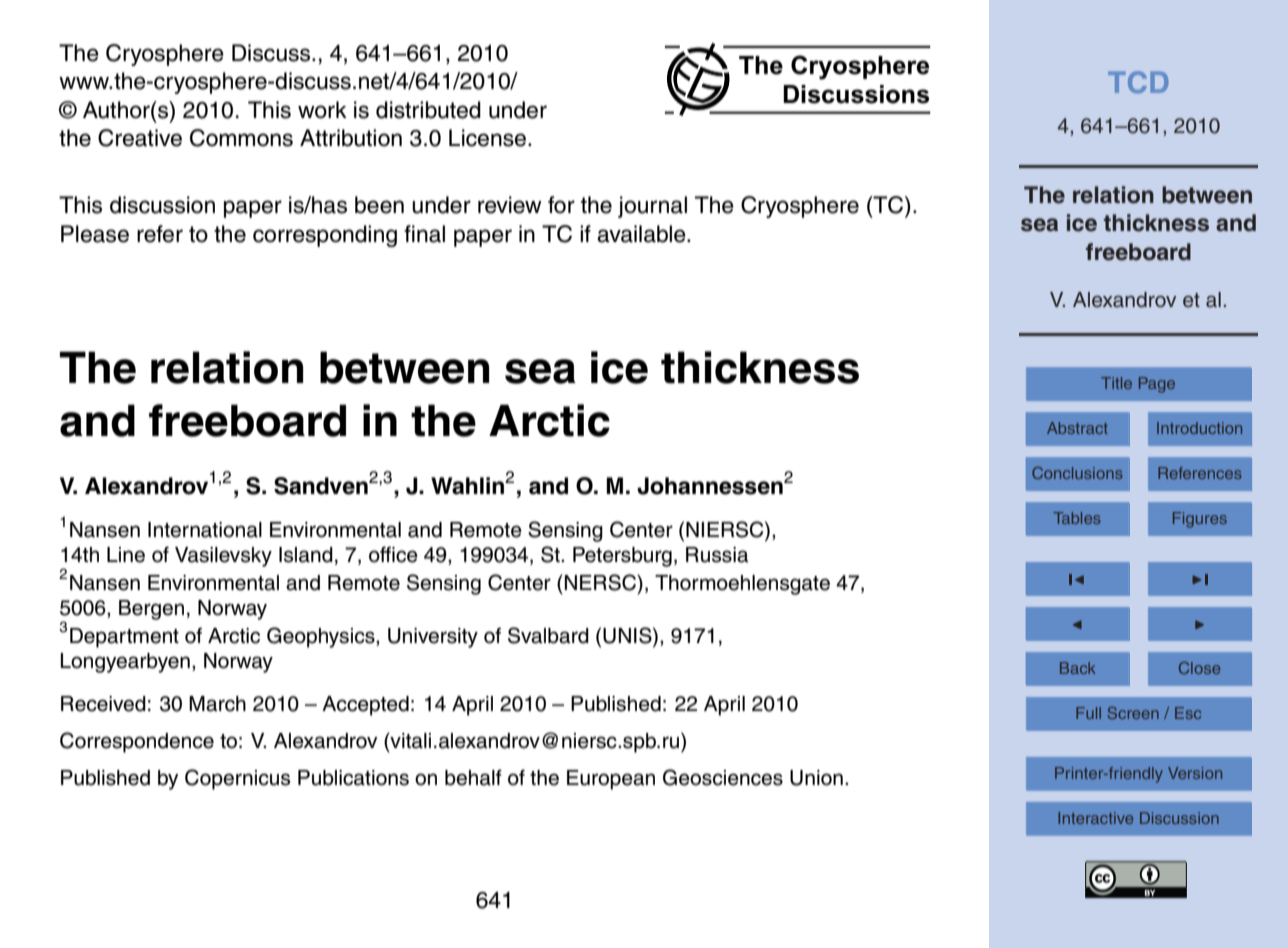 The image size is (1288, 948). Describe the element at coordinates (205, 530) in the screenshot. I see `International` at that location.
